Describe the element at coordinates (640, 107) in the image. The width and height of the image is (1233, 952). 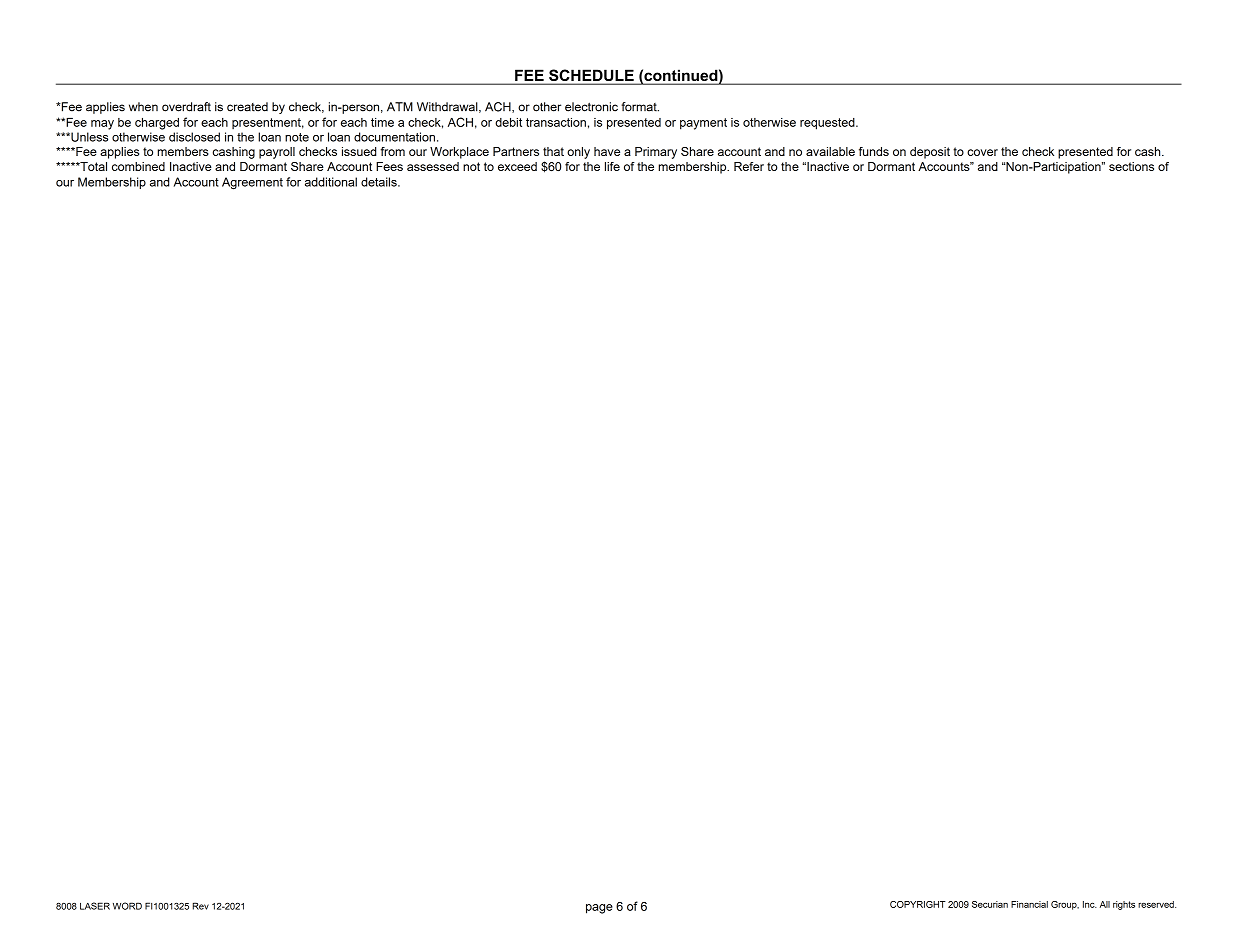
I see `format` at that location.
